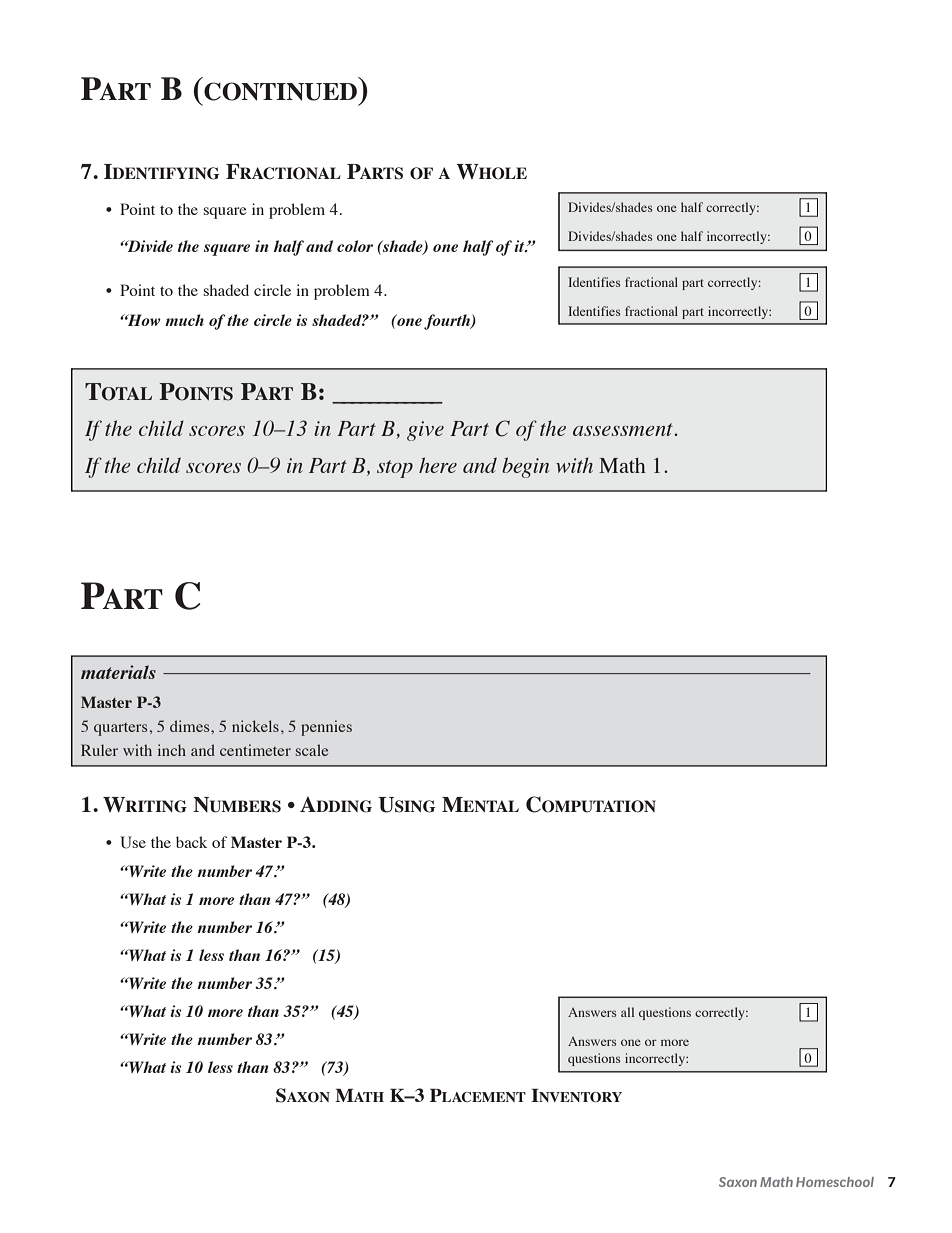  I want to click on back, so click(191, 842).
